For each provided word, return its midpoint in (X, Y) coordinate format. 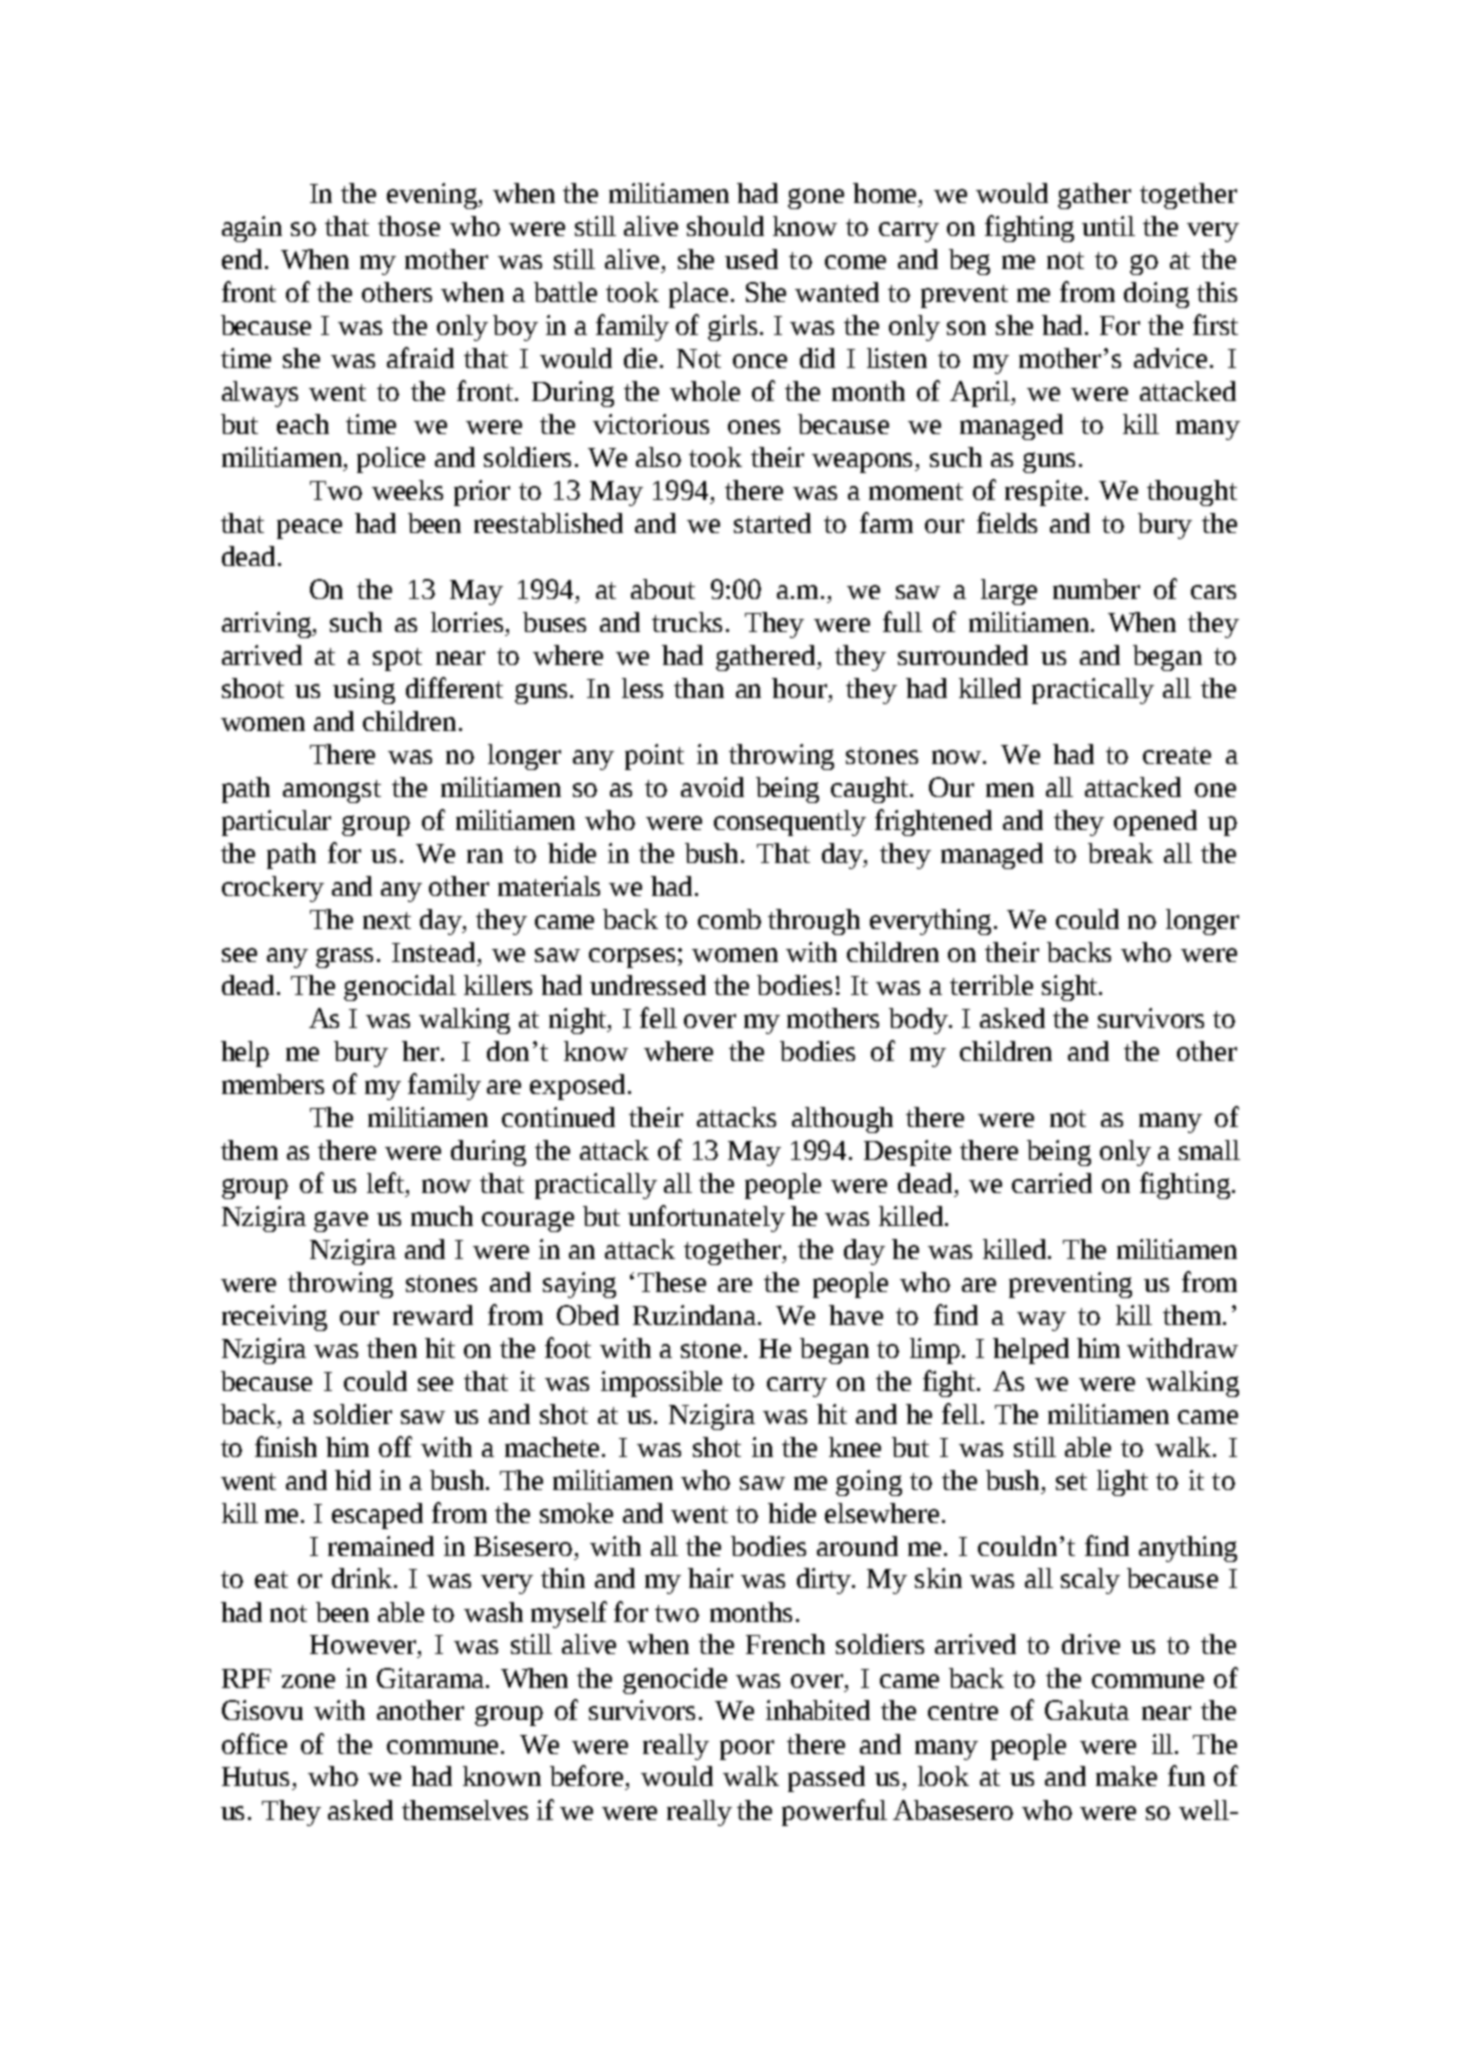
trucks (687, 622)
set (1071, 1481)
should (725, 226)
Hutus (255, 1776)
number (1096, 589)
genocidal (400, 988)
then (392, 1348)
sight (1071, 988)
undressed (648, 985)
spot (397, 659)
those (409, 226)
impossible (661, 1384)
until (1108, 226)
